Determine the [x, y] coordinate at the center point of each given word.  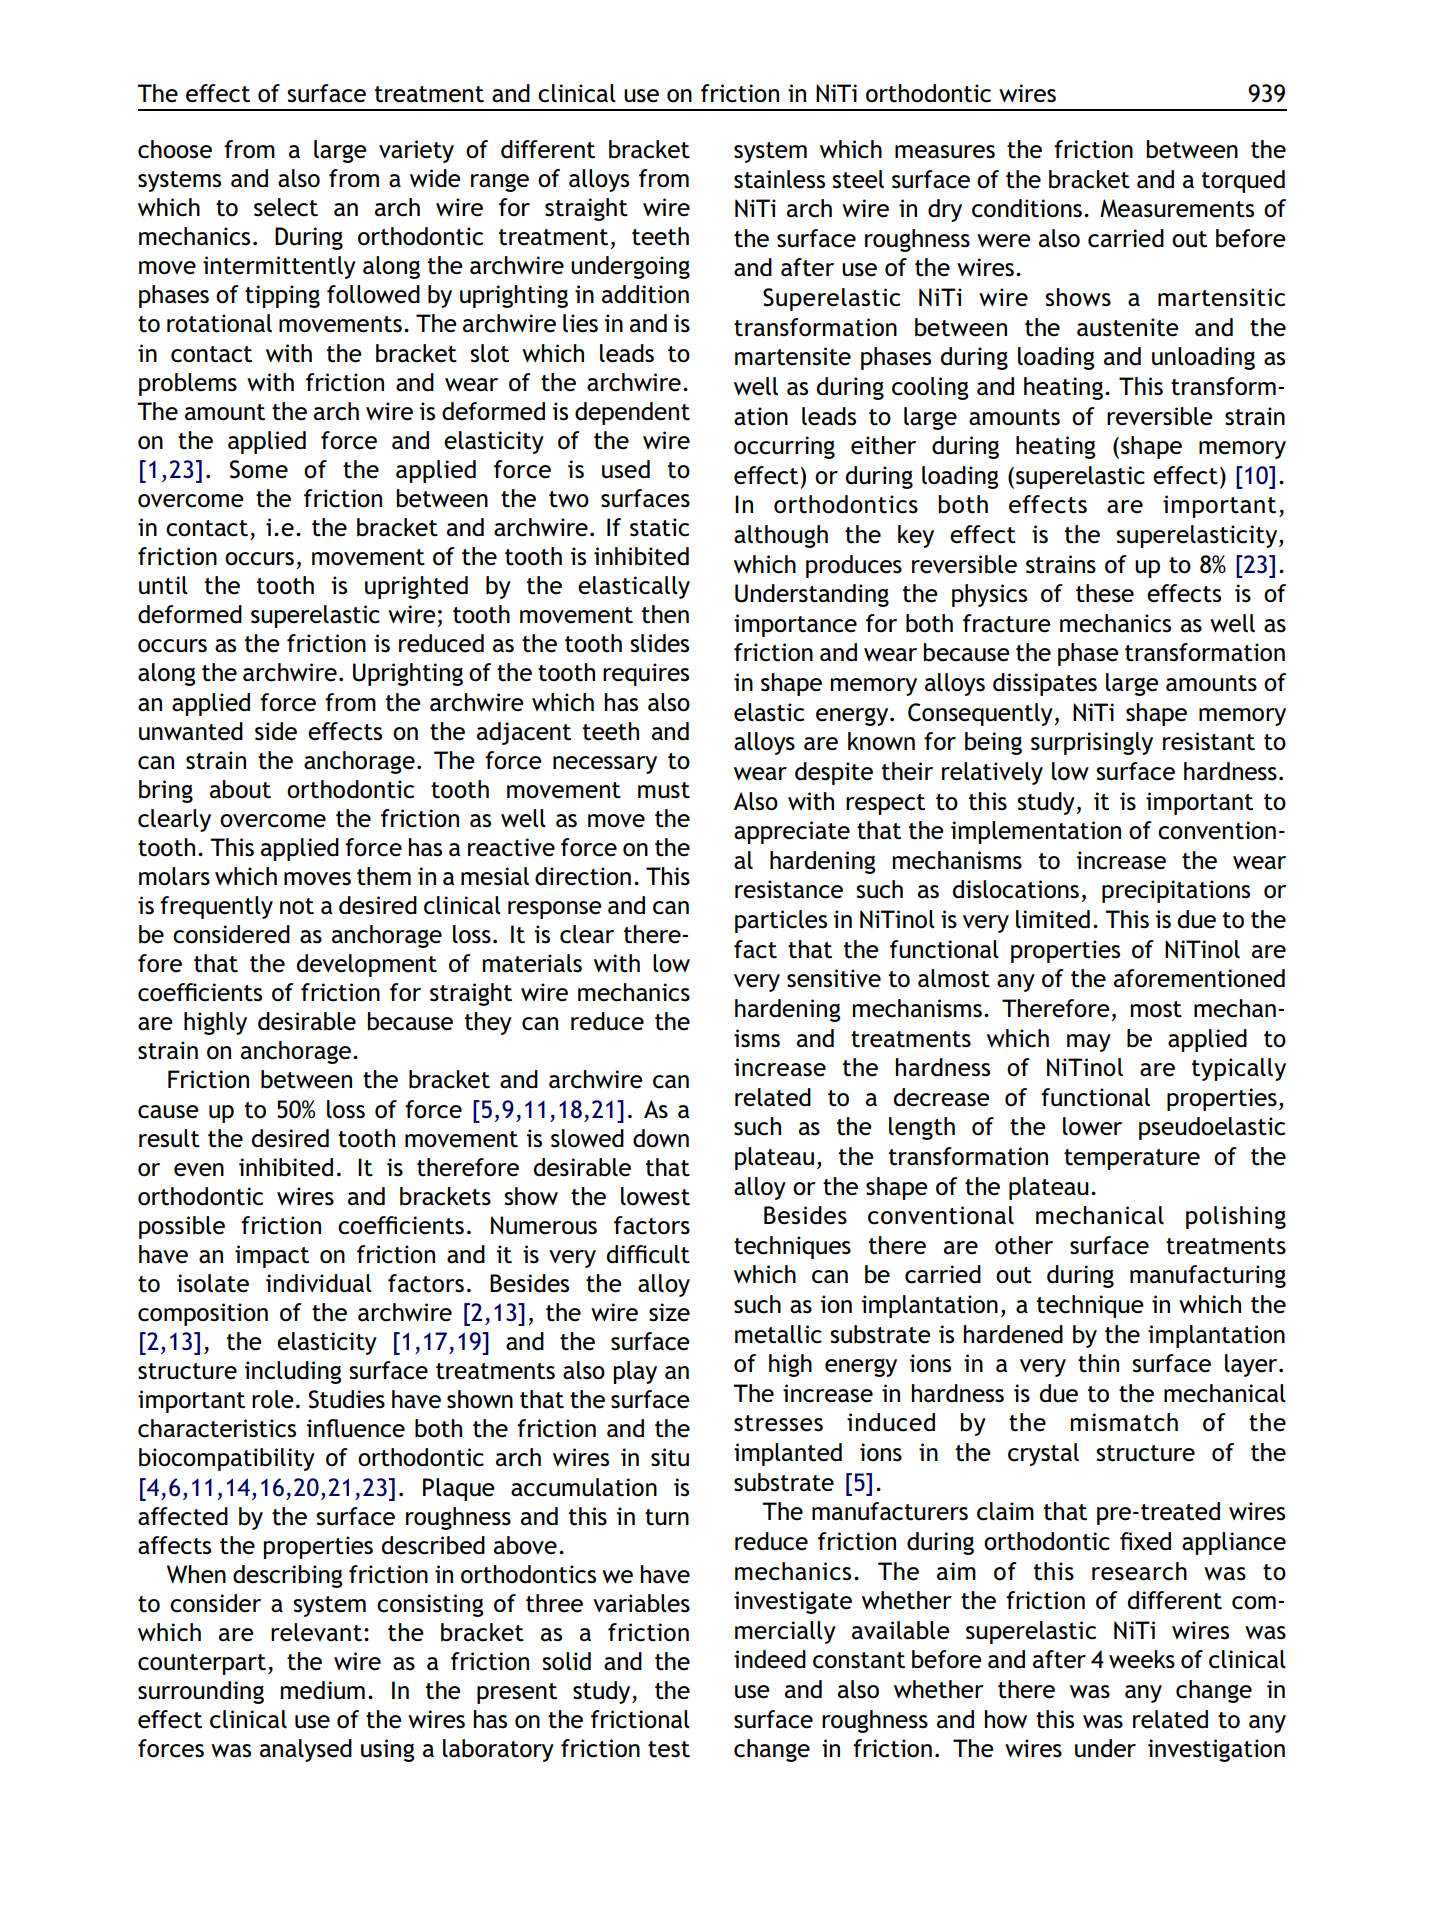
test [669, 1749]
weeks [1142, 1659]
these [1105, 593]
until [163, 585]
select [286, 207]
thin [1098, 1363]
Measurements [1177, 208]
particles [781, 921]
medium [323, 1690]
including [293, 1372]
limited [1053, 919]
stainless [779, 179]
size [669, 1312]
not [297, 906]
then [665, 614]
